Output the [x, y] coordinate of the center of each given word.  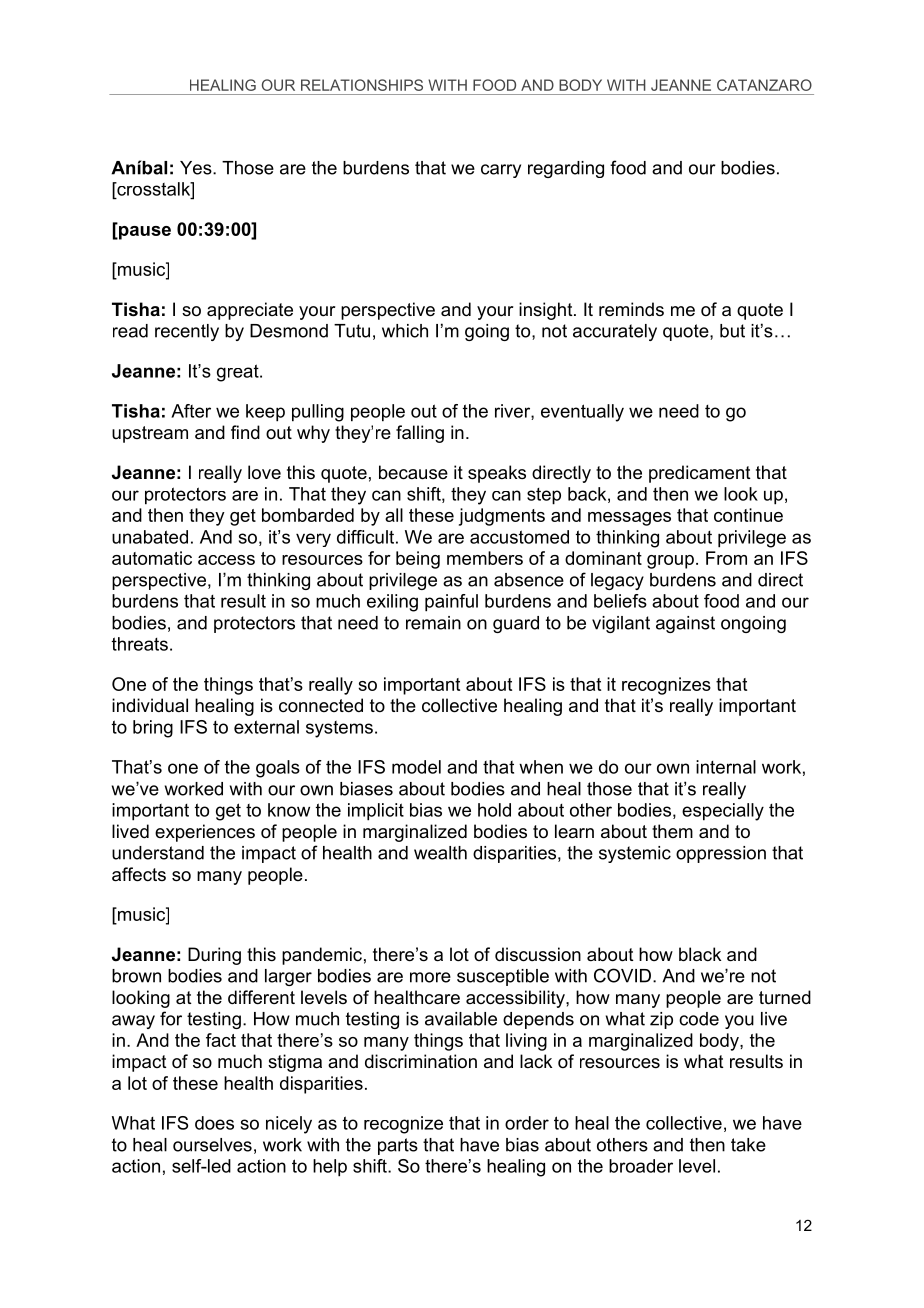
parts [398, 1146]
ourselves [212, 1145]
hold [494, 810]
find [245, 432]
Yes [197, 168]
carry [501, 171]
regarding [566, 169]
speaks [497, 474]
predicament [700, 474]
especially [723, 812]
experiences [205, 833]
